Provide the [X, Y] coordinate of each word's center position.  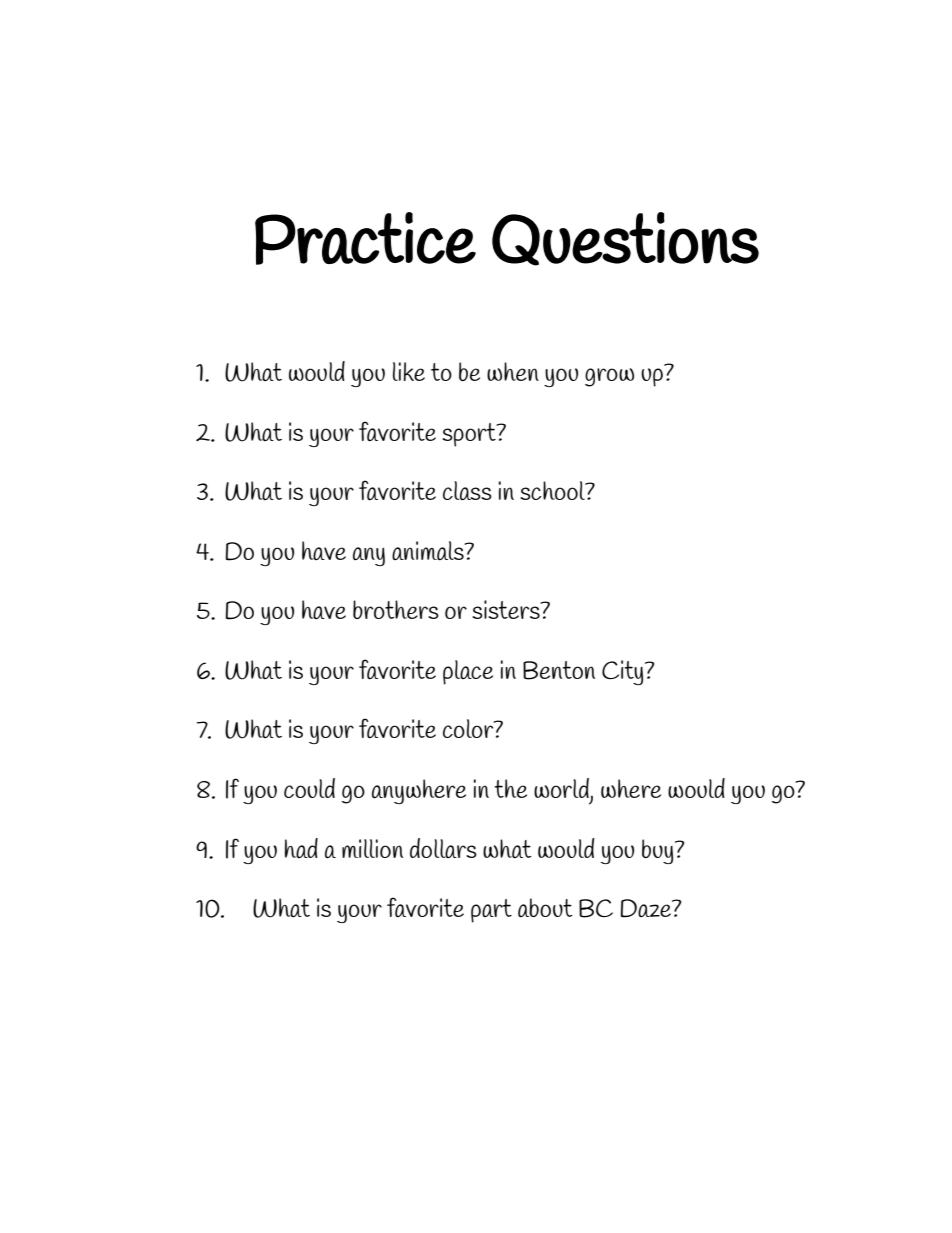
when [513, 371]
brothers [396, 609]
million [372, 848]
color [469, 728]
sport [470, 435]
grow [609, 377]
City [624, 672]
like [409, 371]
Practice [365, 238]
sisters [507, 609]
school [553, 490]
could [309, 788]
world [561, 788]
